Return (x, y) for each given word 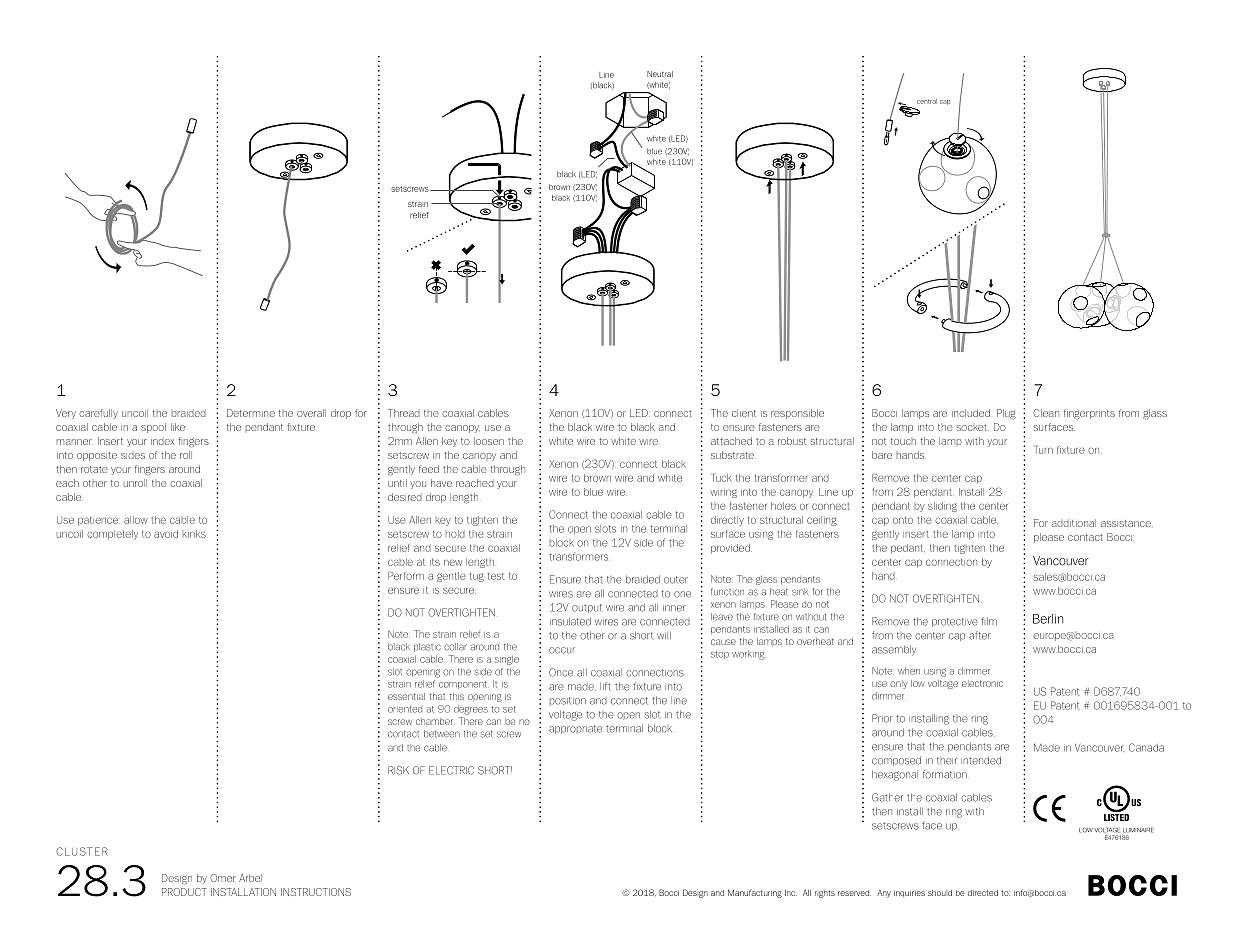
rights (825, 894)
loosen (489, 441)
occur (562, 650)
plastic (427, 647)
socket (972, 427)
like (178, 427)
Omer (223, 878)
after (980, 635)
